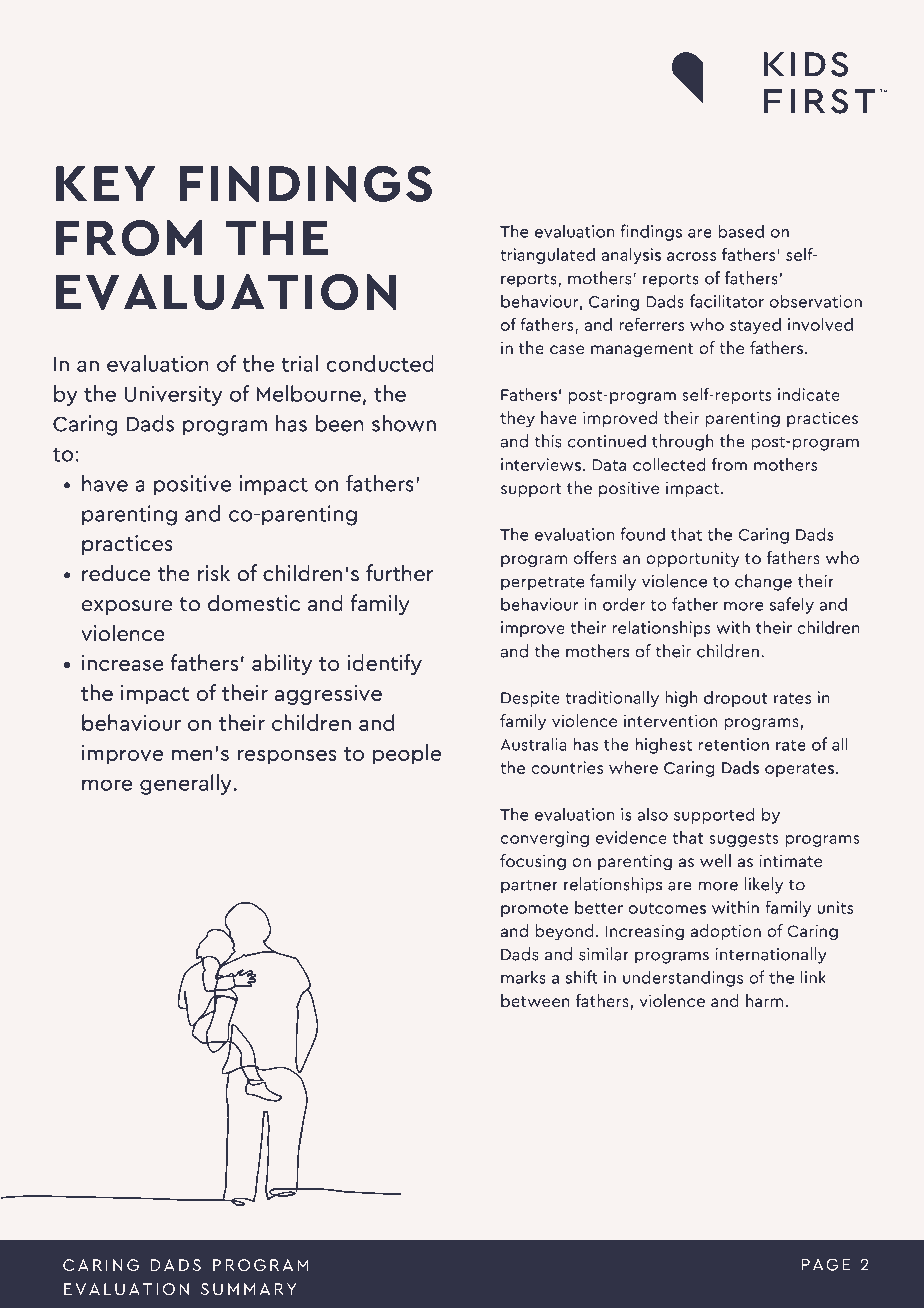 This screenshot has height=1308, width=924. What do you see at coordinates (826, 1264) in the screenshot?
I see `PAGE` at bounding box center [826, 1264].
